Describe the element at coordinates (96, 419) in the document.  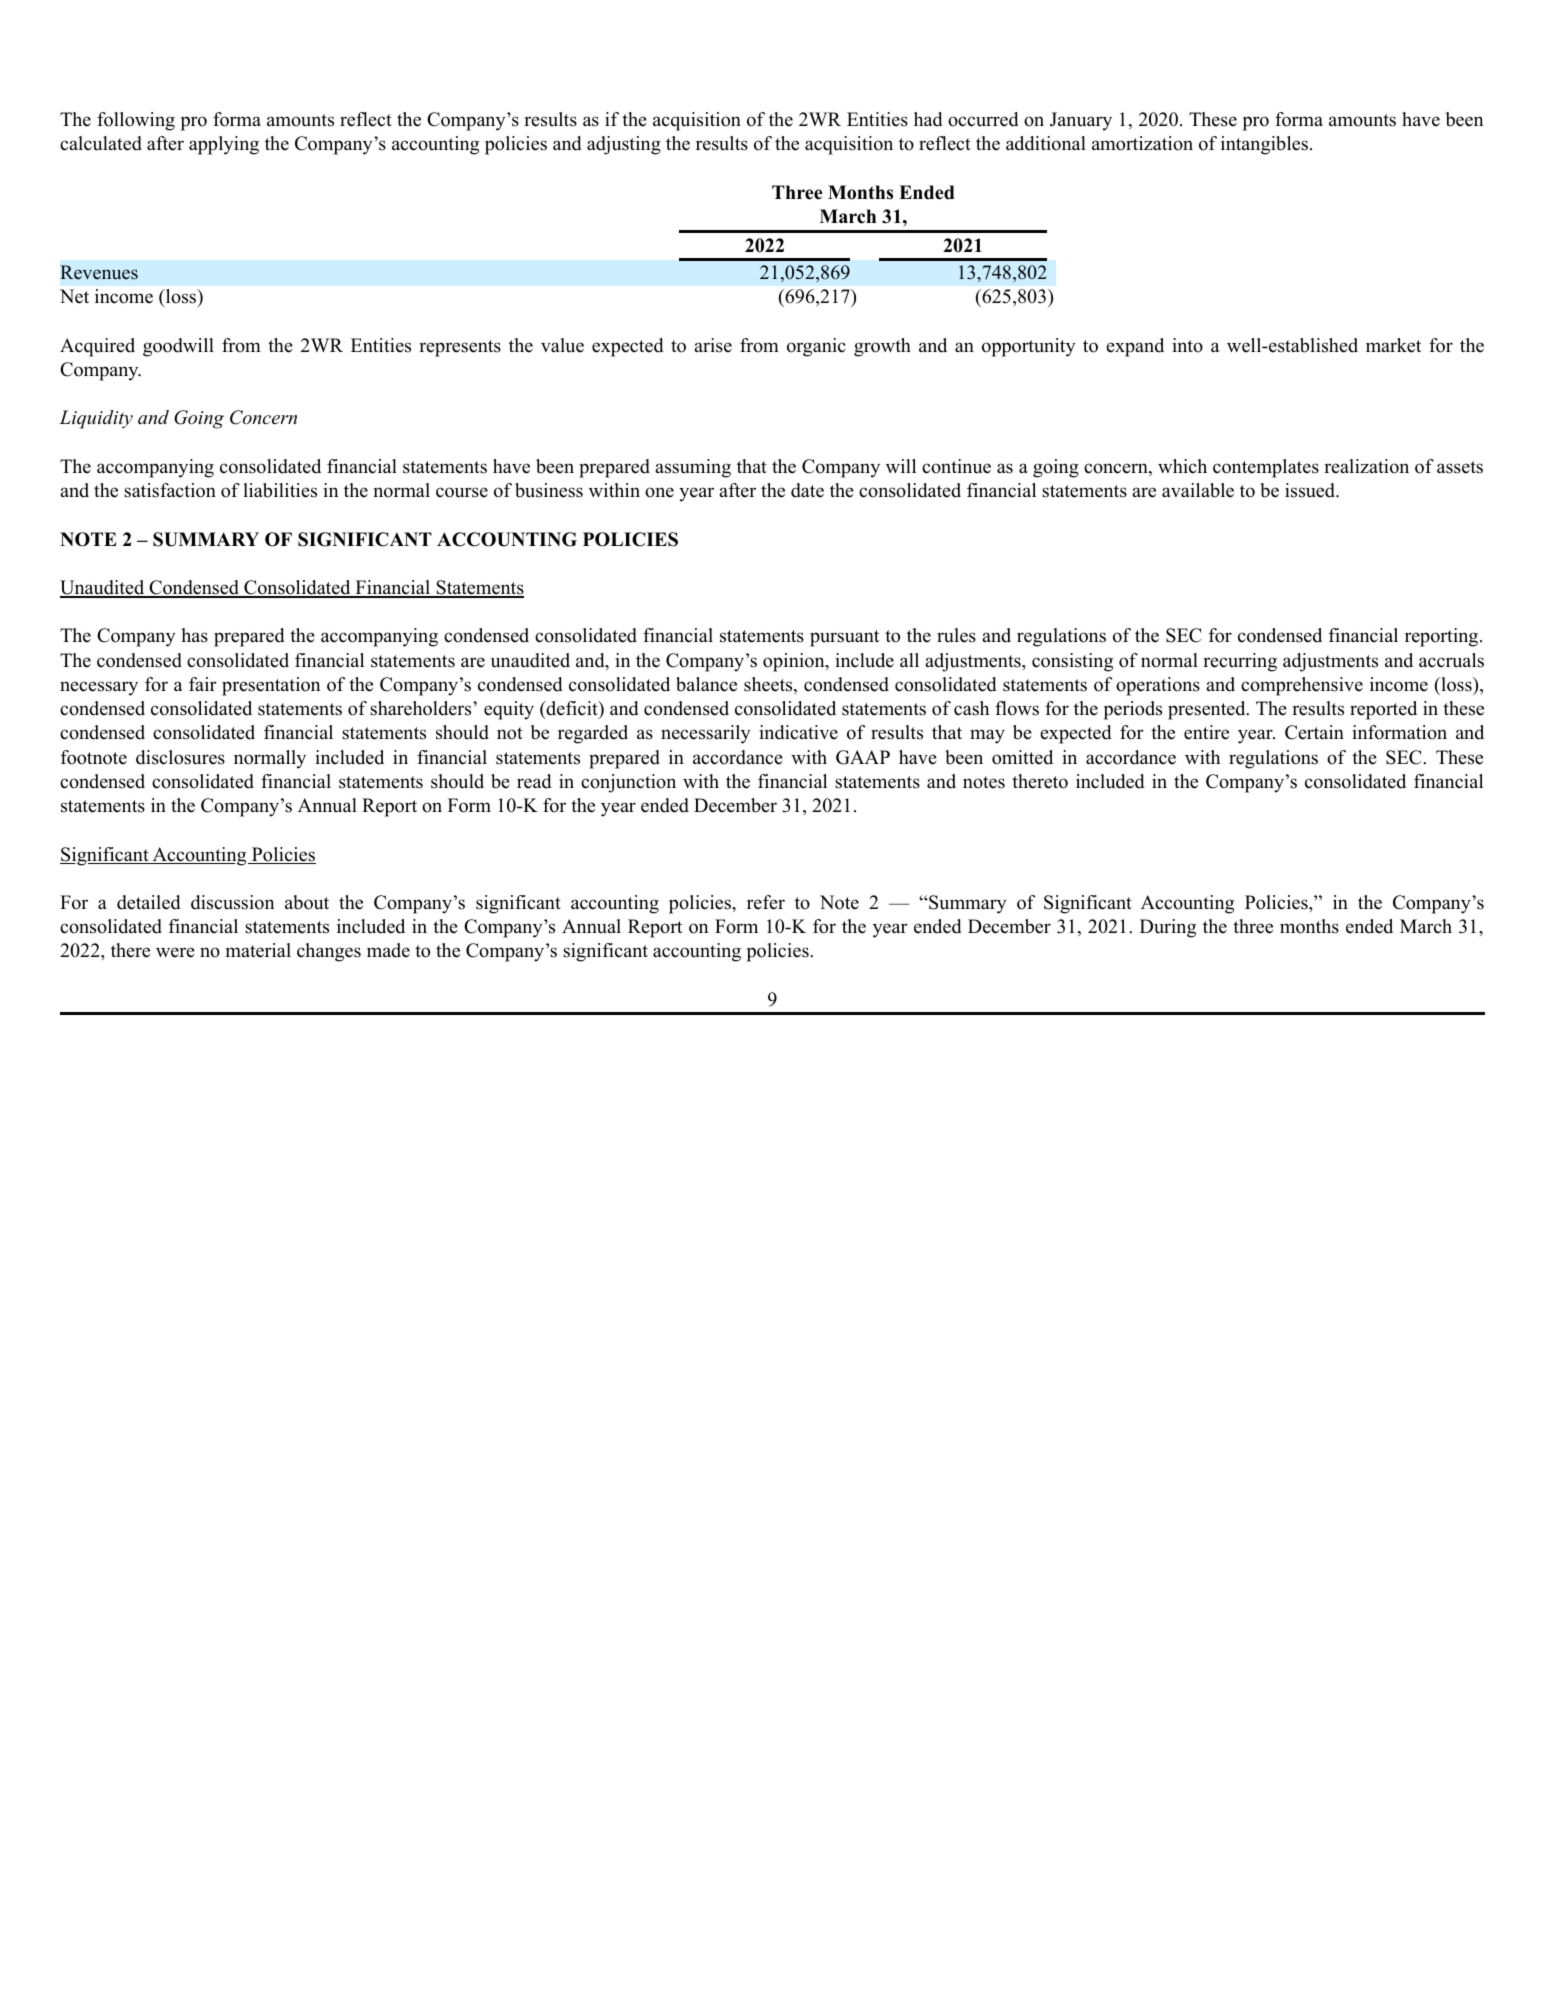
I see `Liquidity` at that location.
